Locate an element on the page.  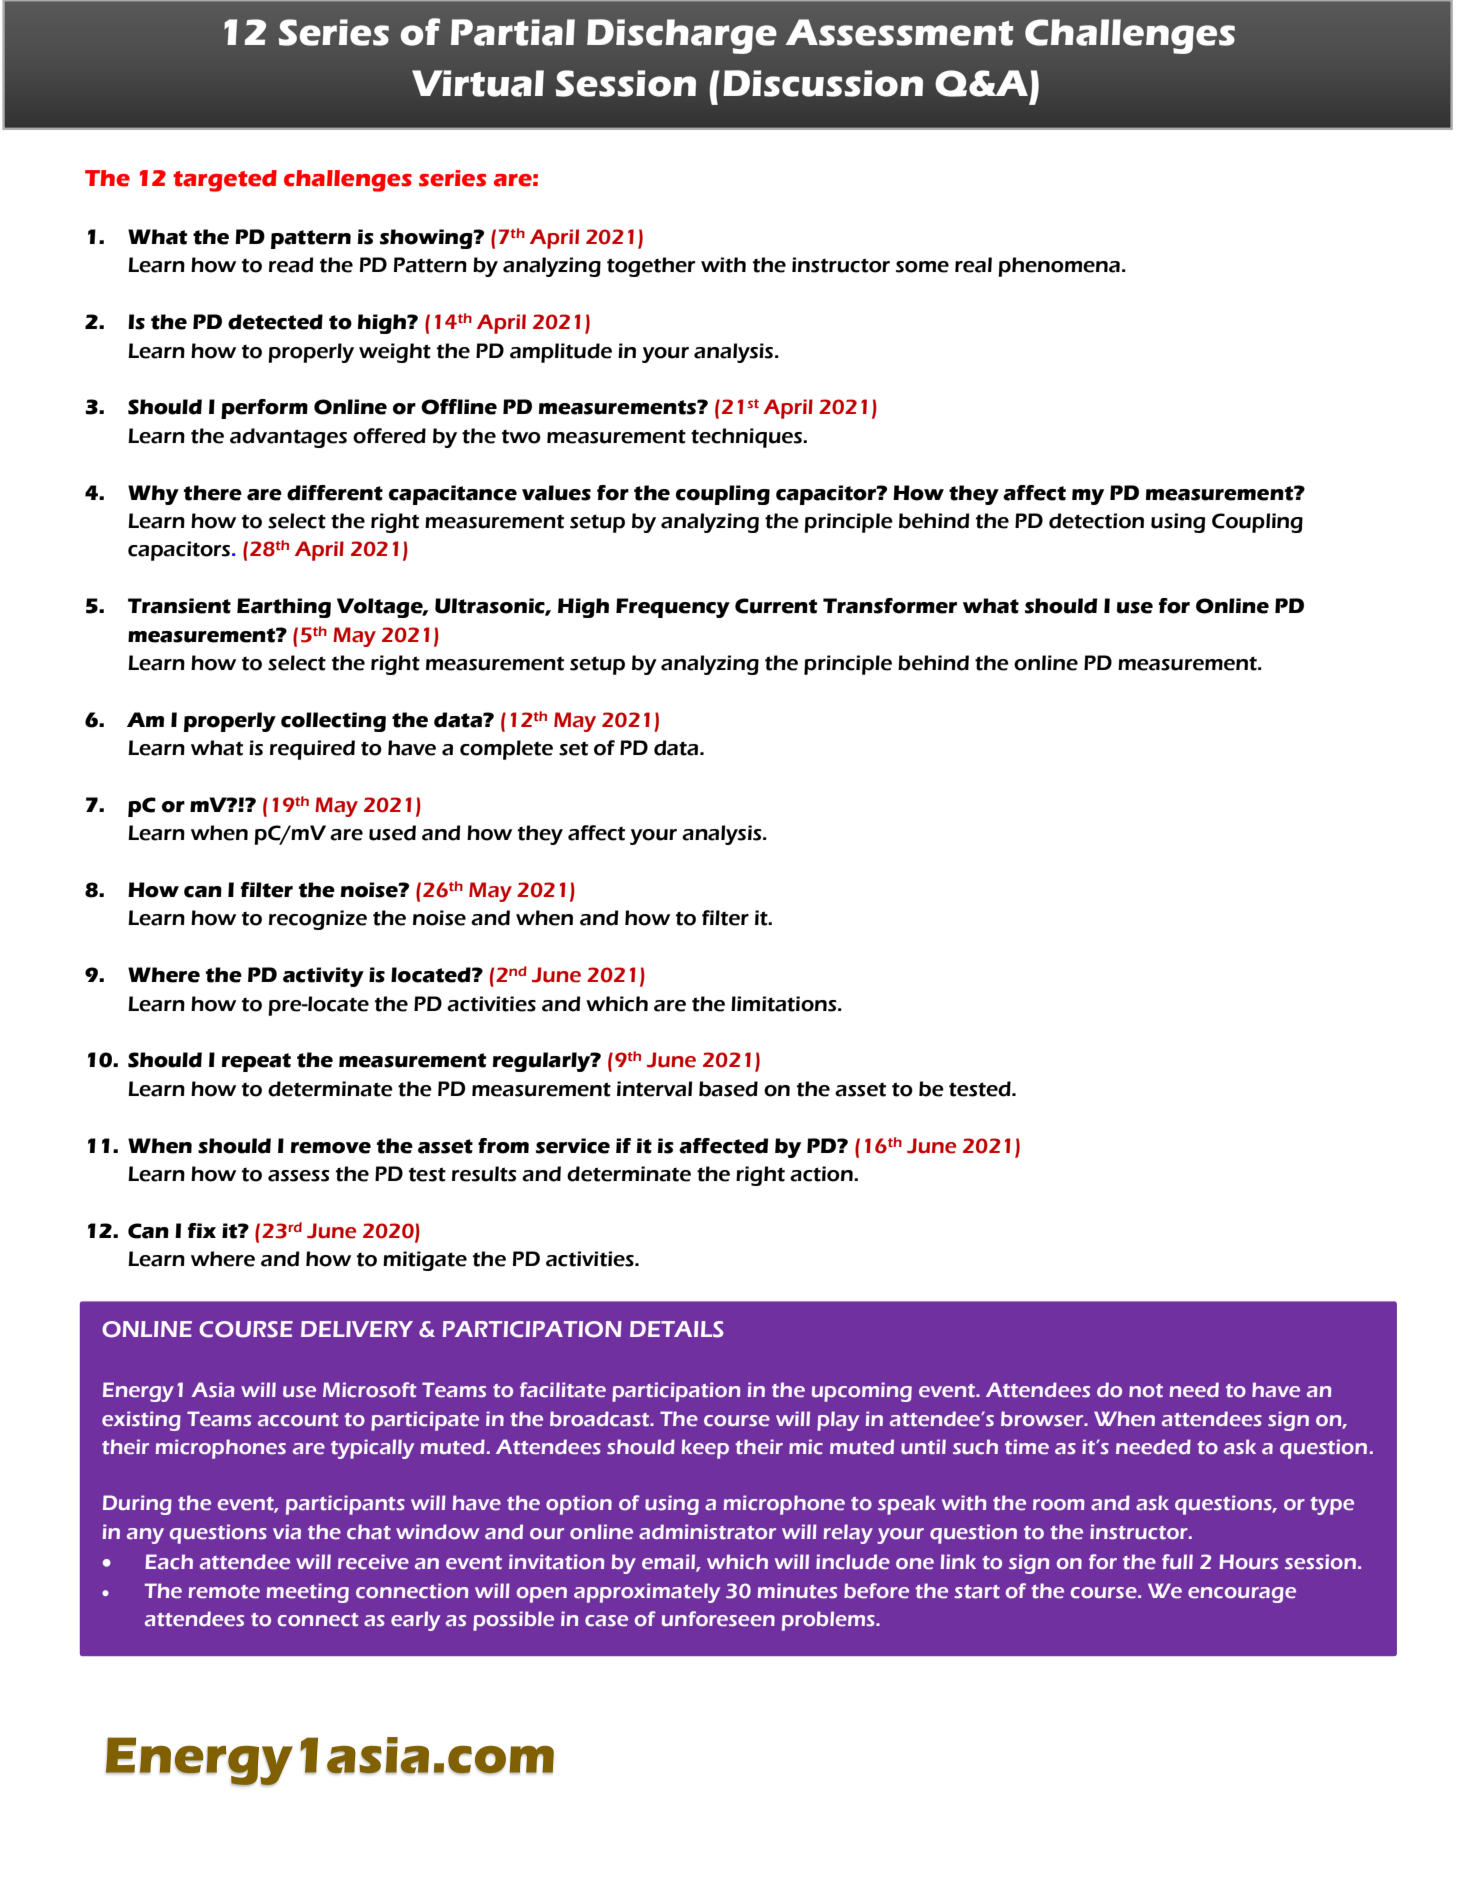
targeted is located at coordinates (225, 181).
